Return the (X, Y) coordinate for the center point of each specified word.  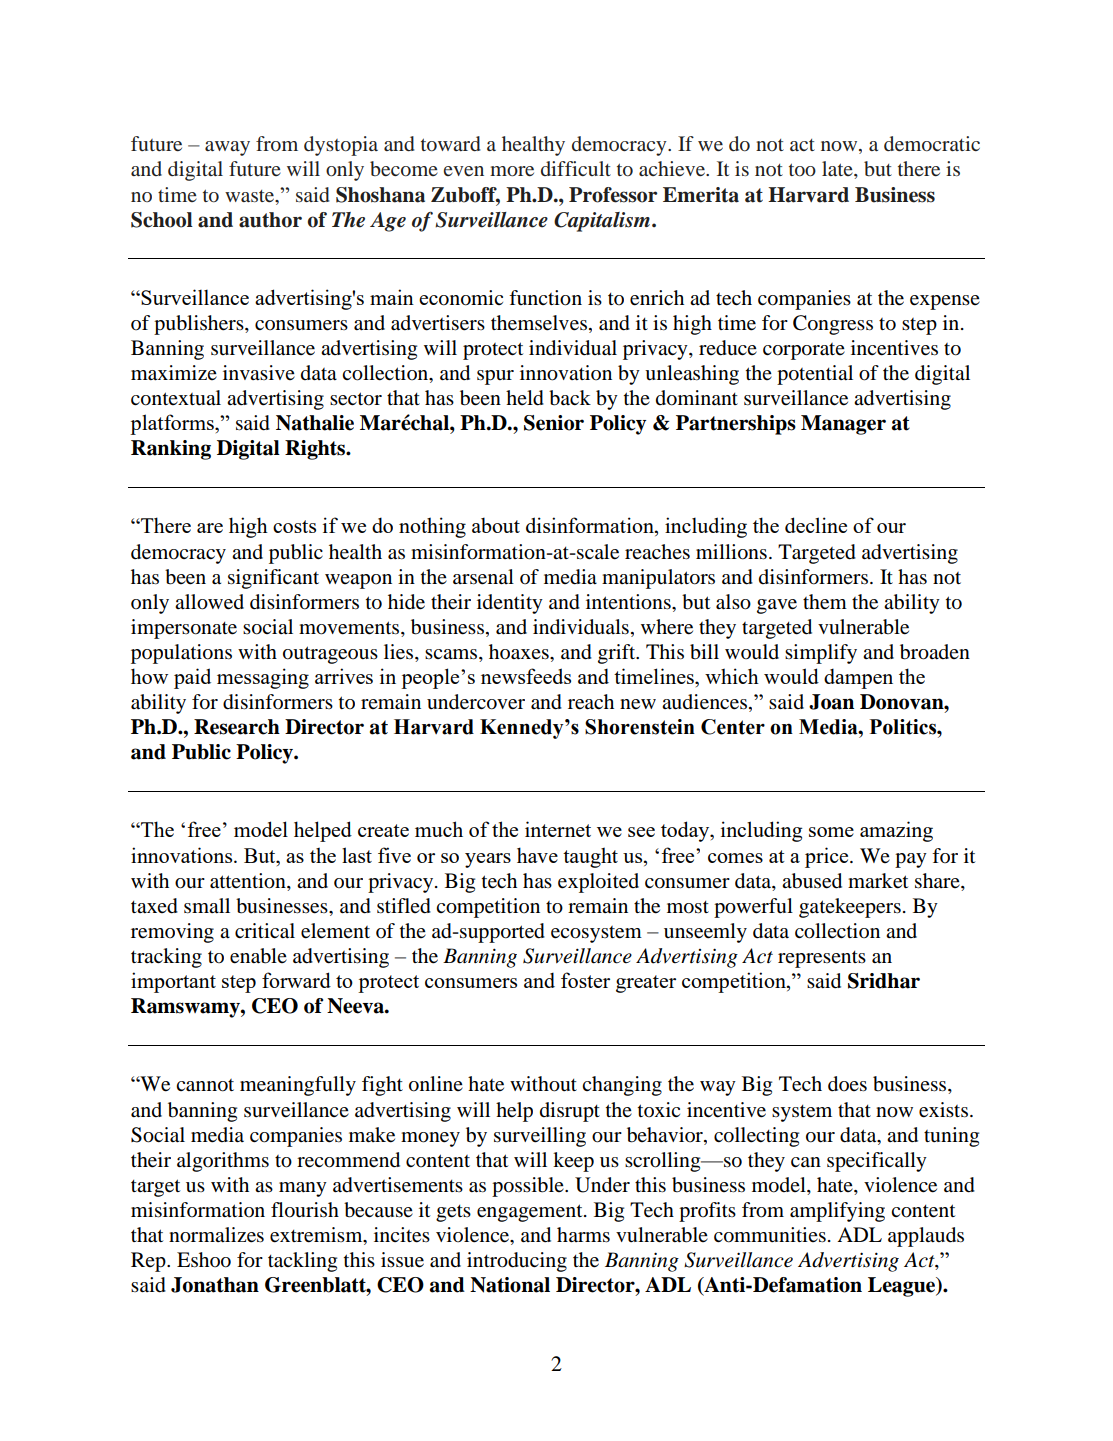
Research (237, 727)
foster (585, 980)
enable (258, 956)
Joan (831, 702)
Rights (316, 450)
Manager (843, 425)
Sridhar (884, 981)
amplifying (837, 1212)
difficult (576, 168)
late (838, 168)
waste (251, 196)
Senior (554, 423)
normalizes (216, 1235)
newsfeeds (526, 676)
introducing (517, 1262)
